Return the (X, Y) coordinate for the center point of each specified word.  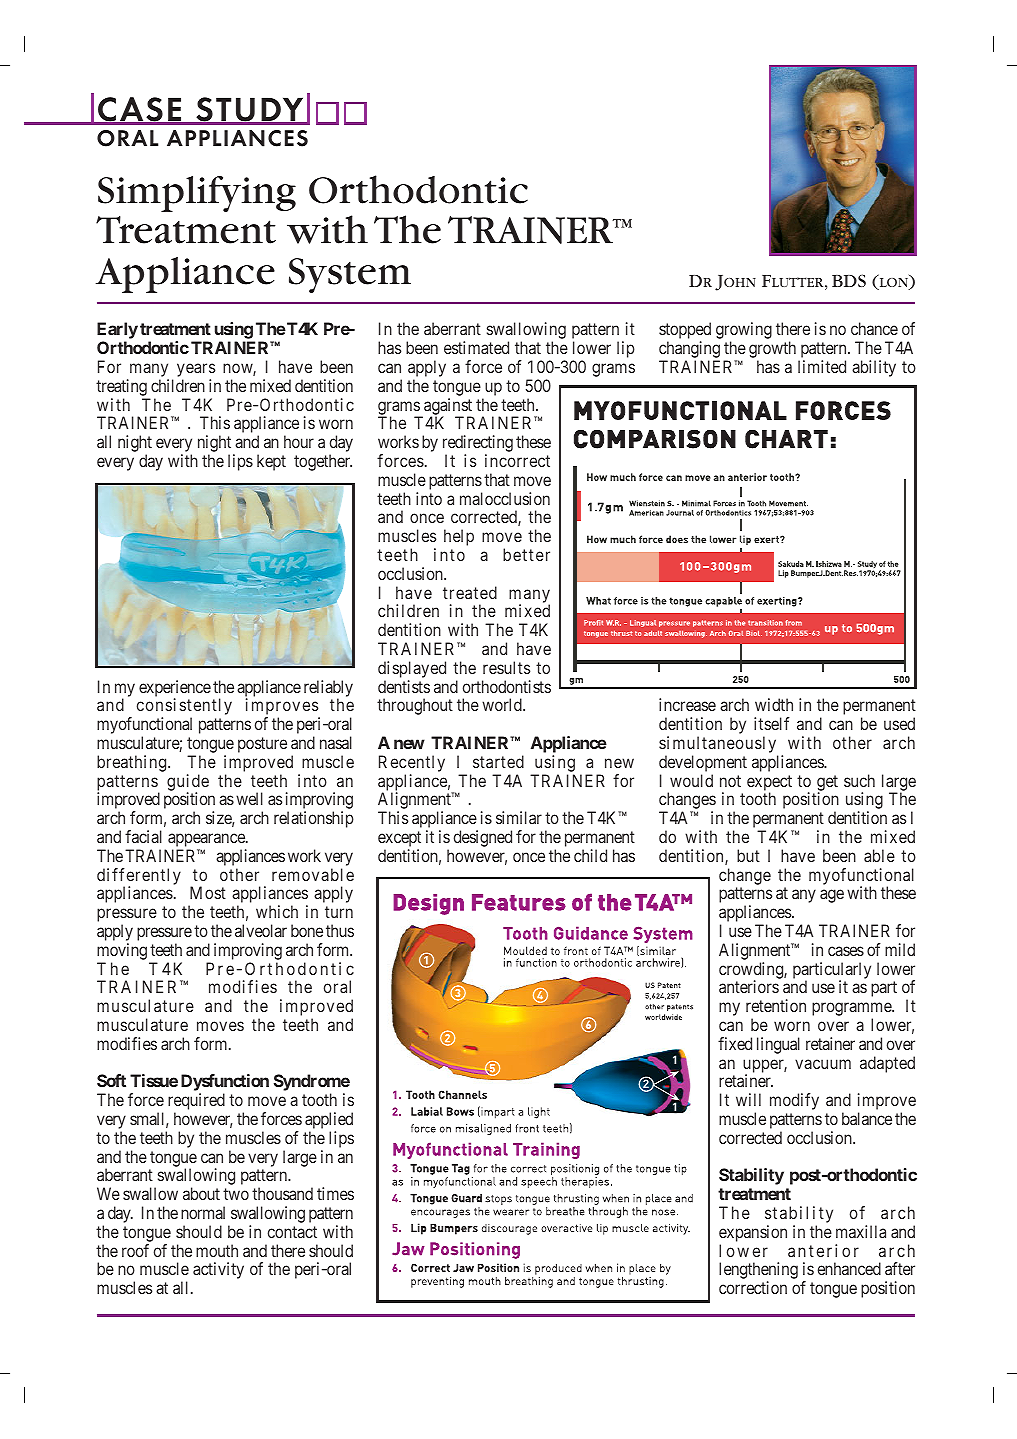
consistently (184, 708)
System (350, 275)
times (335, 1193)
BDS (849, 280)
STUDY (250, 110)
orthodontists (507, 686)
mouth (217, 1250)
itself (772, 723)
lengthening (758, 1272)
